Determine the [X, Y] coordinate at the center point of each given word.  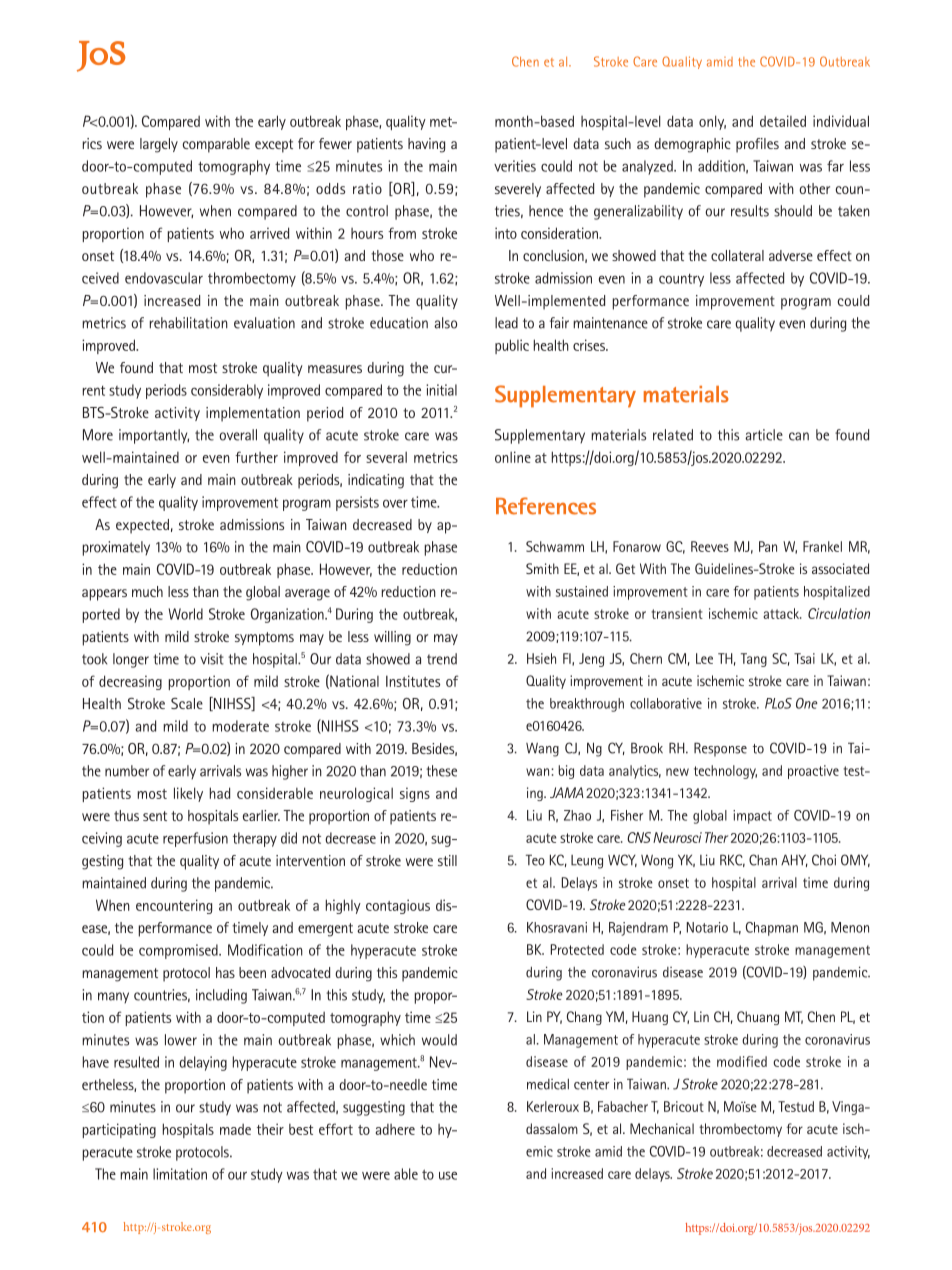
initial [441, 390]
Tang [754, 660]
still [447, 860]
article [764, 435]
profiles [757, 145]
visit [212, 659]
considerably [227, 391]
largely [159, 145]
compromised [179, 951]
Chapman [772, 929]
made [235, 1129]
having [426, 145]
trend [442, 659]
